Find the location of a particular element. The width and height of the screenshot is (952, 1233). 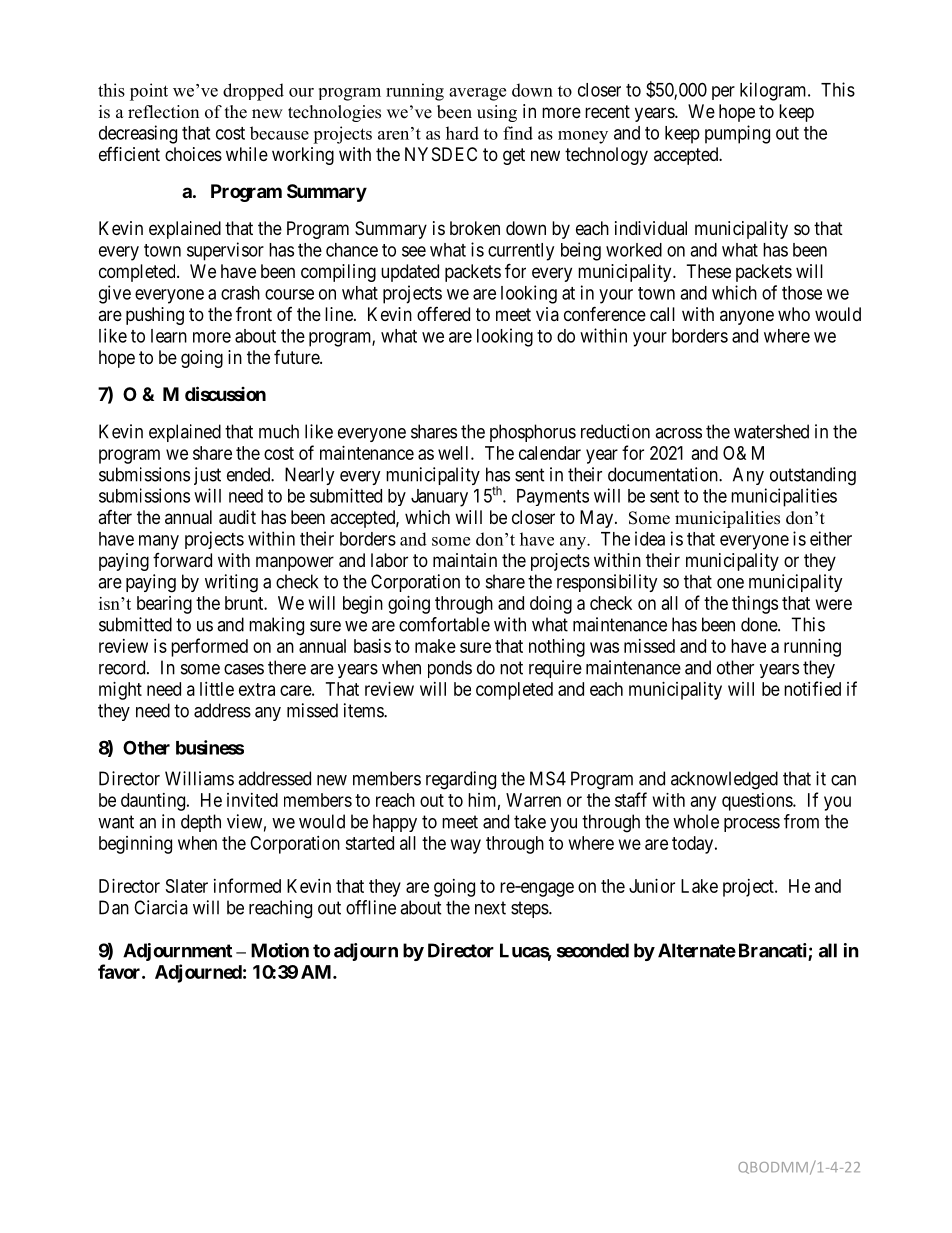

using is located at coordinates (497, 113).
